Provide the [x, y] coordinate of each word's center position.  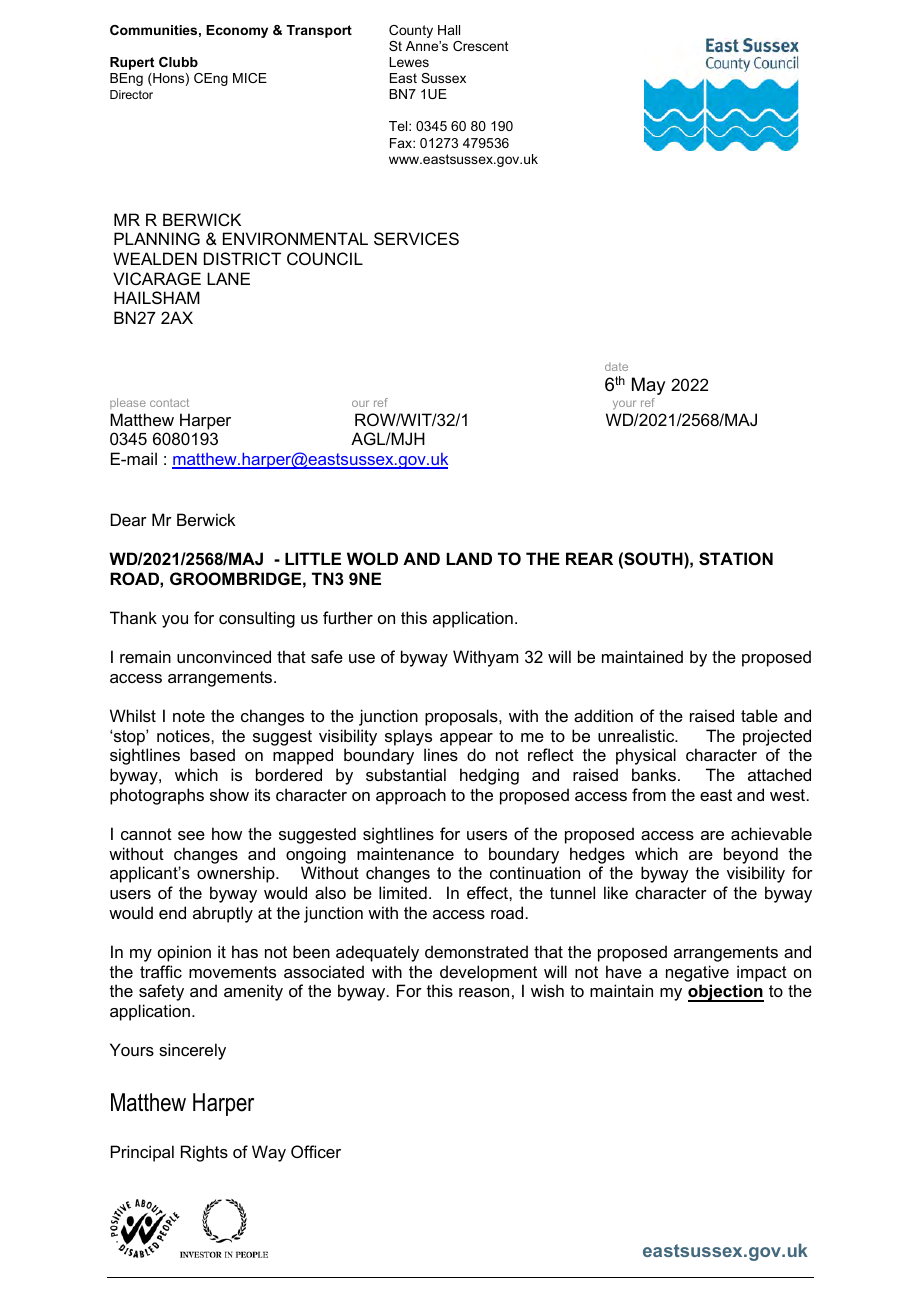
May [648, 386]
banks [655, 774]
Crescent [481, 46]
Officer [316, 1151]
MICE [250, 78]
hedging [489, 776]
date [616, 366]
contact [169, 403]
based [212, 754]
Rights [204, 1153]
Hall [449, 30]
